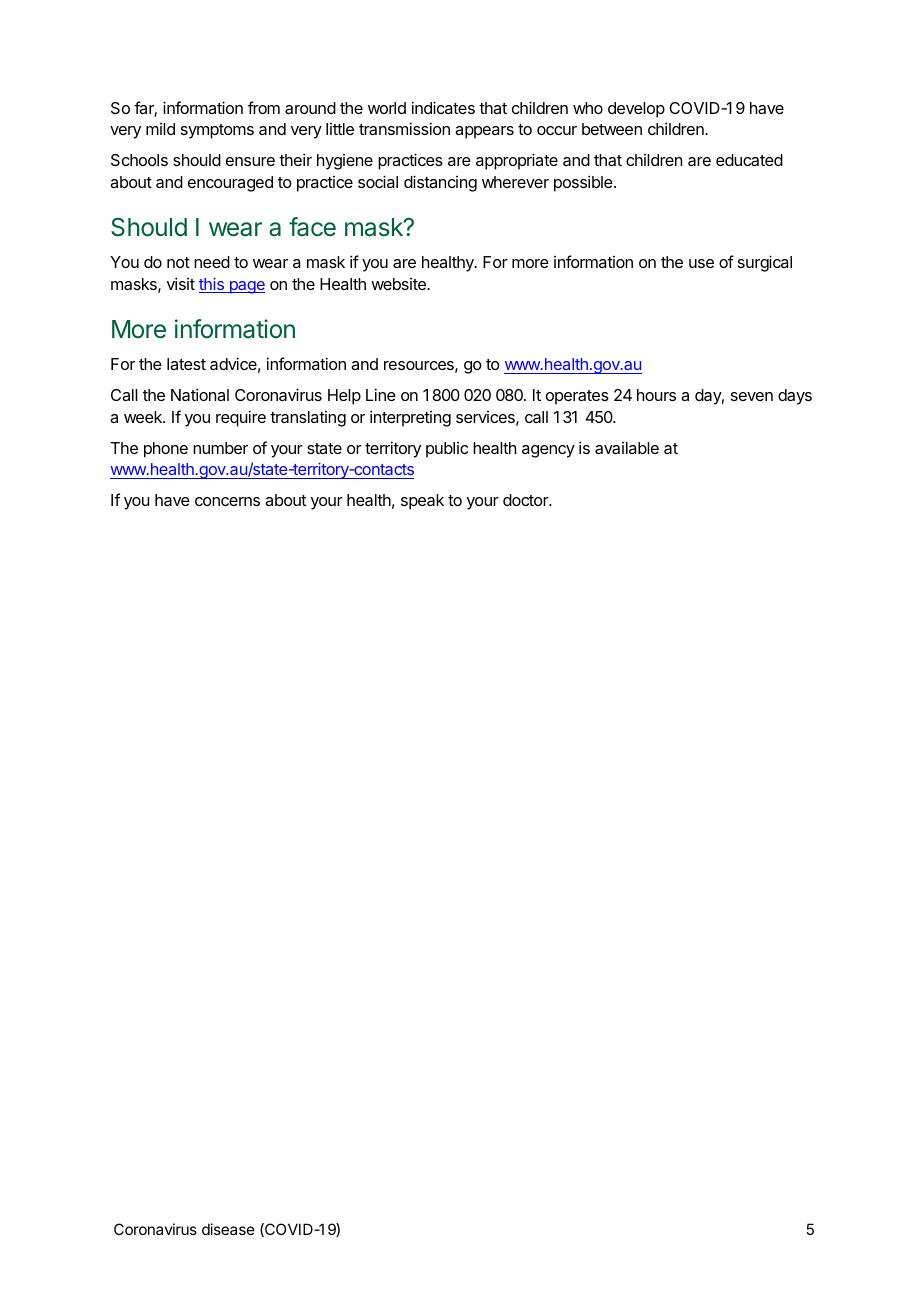 Image resolution: width=924 pixels, height=1308 pixels. I want to click on disease, so click(228, 1229).
